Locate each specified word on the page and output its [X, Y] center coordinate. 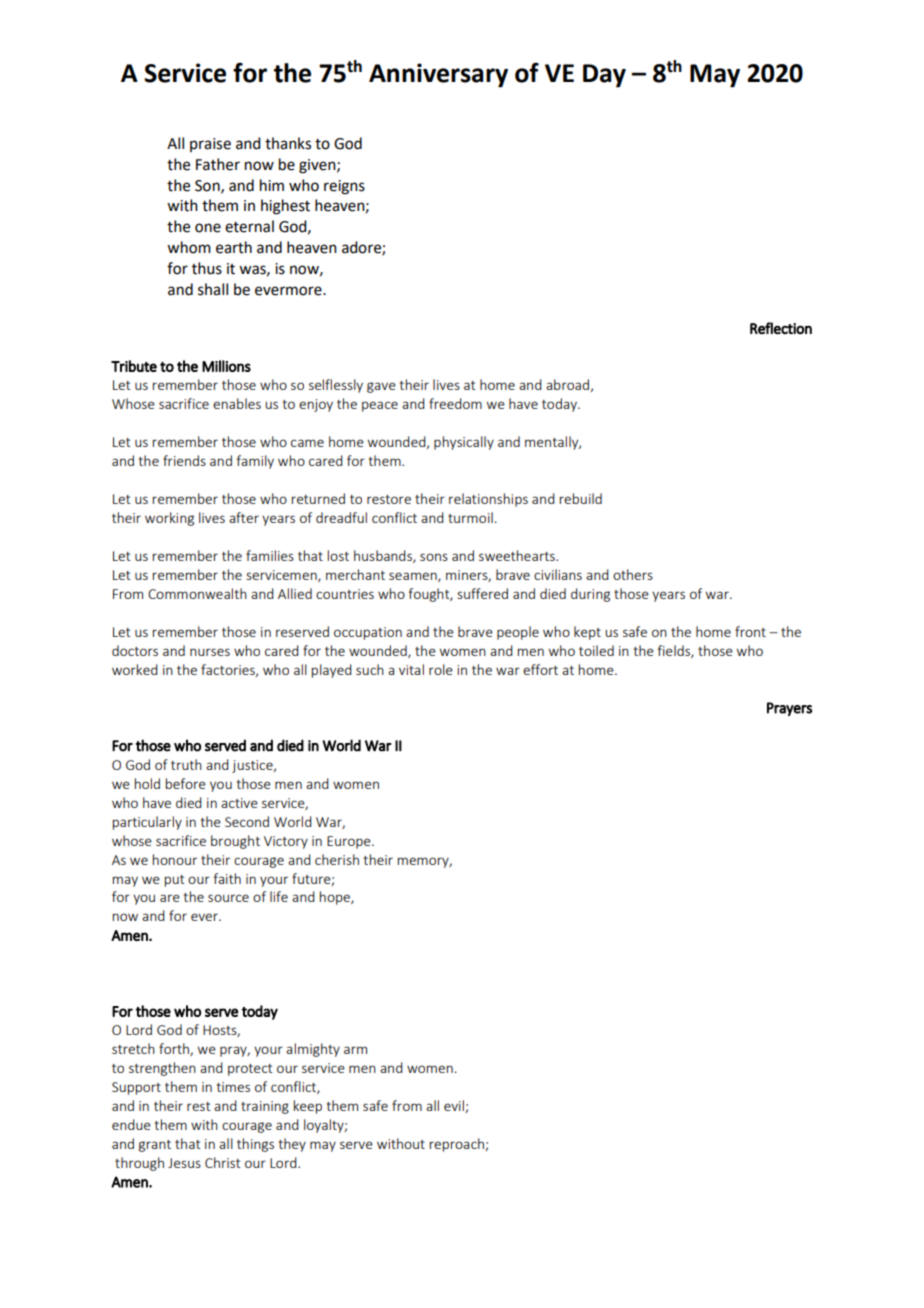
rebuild [581, 498]
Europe [350, 842]
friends [184, 460]
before [186, 783]
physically [464, 443]
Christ [223, 1162]
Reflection [781, 328]
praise [210, 145]
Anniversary [438, 75]
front [750, 631]
